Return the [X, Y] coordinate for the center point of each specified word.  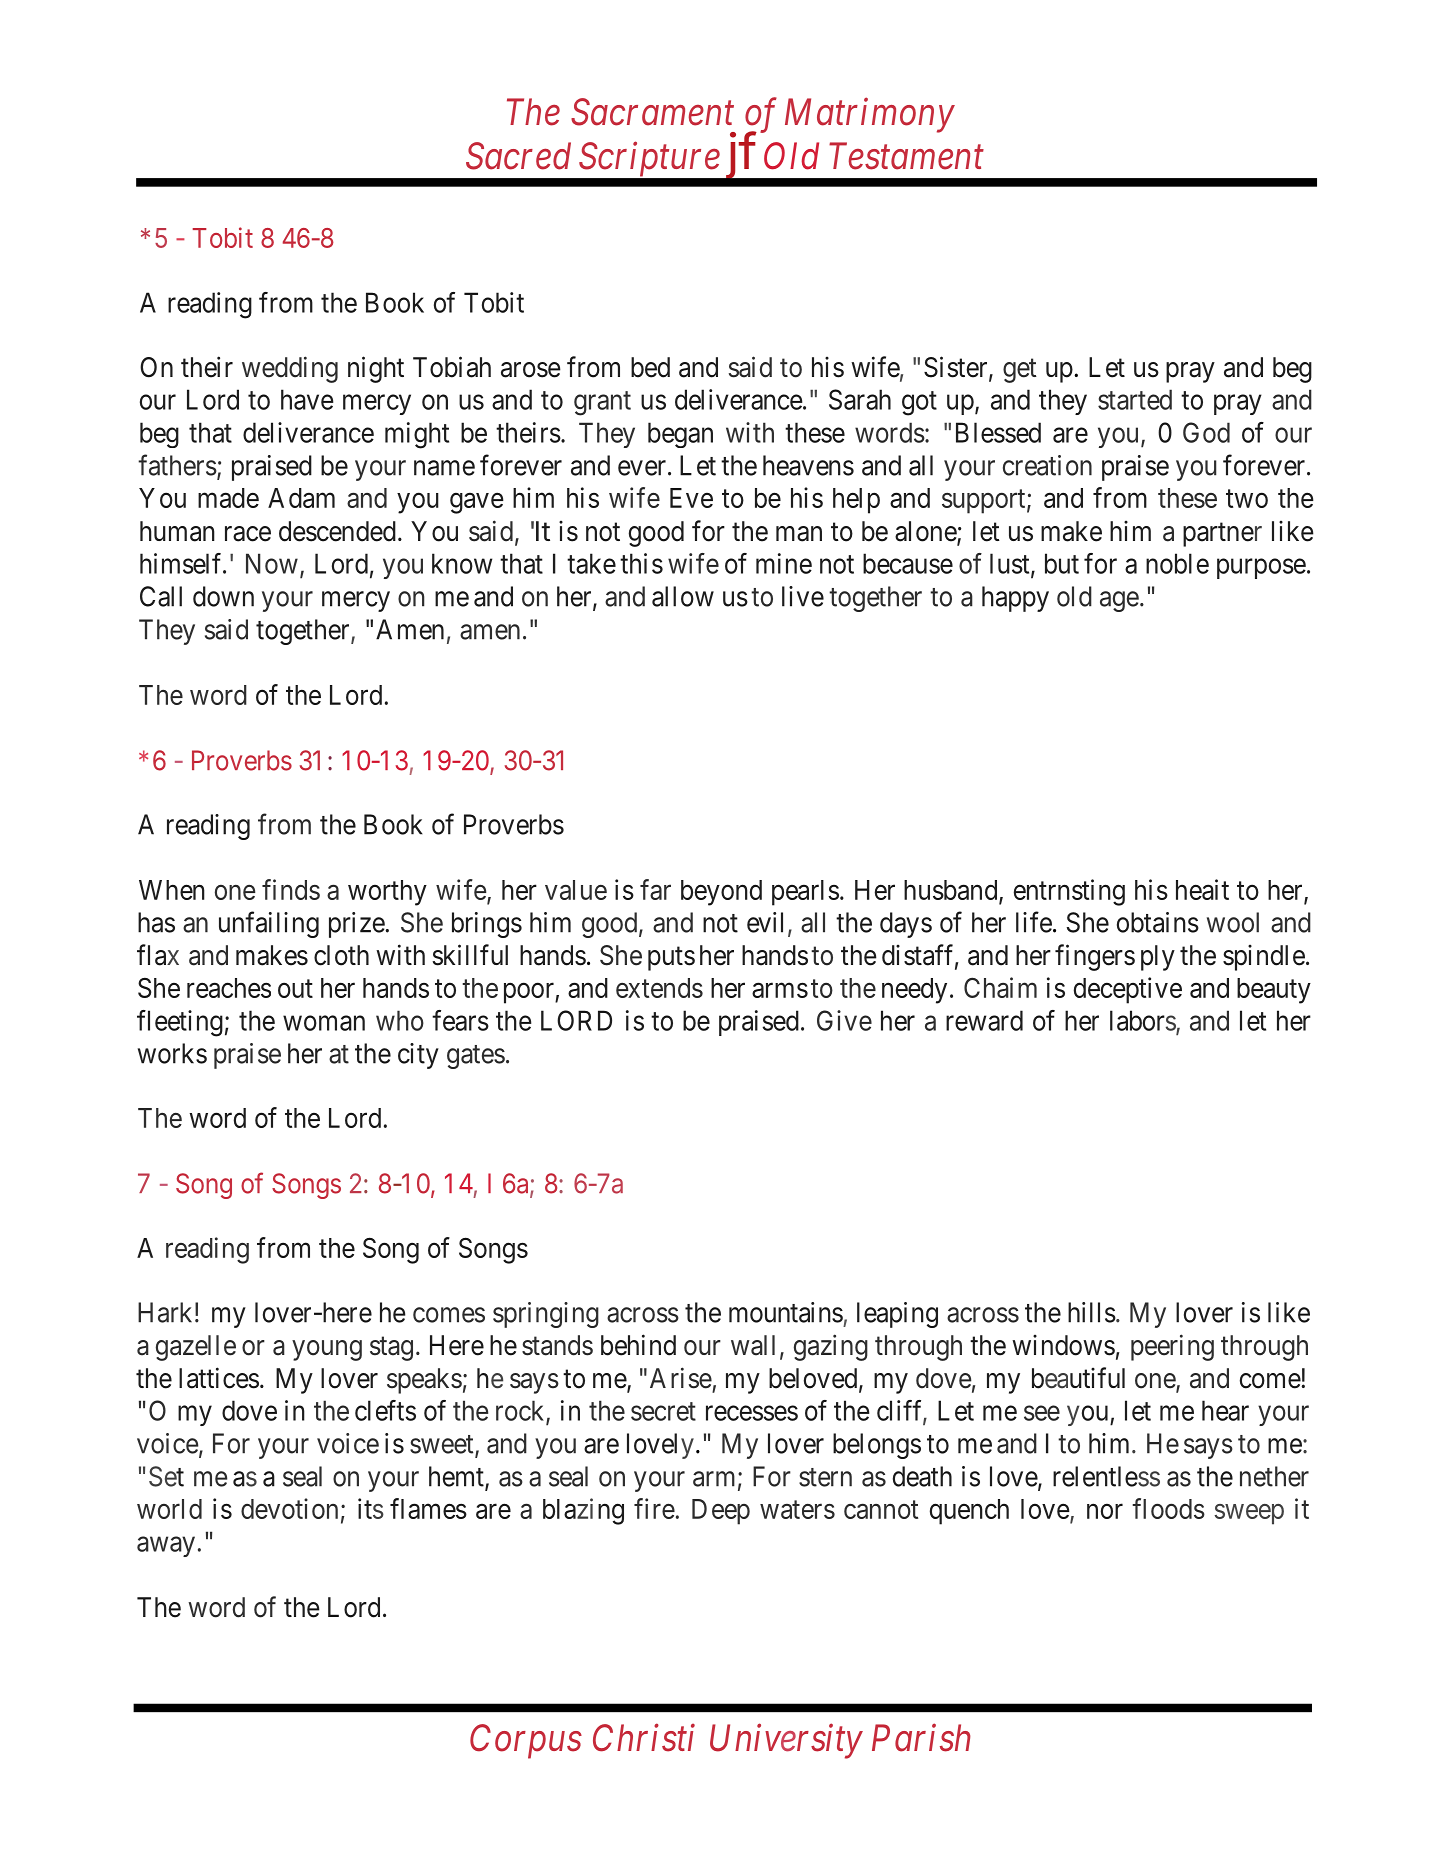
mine [784, 563]
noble [1177, 563]
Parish [921, 1738]
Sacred [518, 156]
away [166, 1547]
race [248, 534]
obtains [1158, 922]
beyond [721, 893]
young [327, 1350]
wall [753, 1345]
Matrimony [870, 116]
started [1135, 399]
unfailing [269, 924]
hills [1092, 1312]
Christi [644, 1738]
